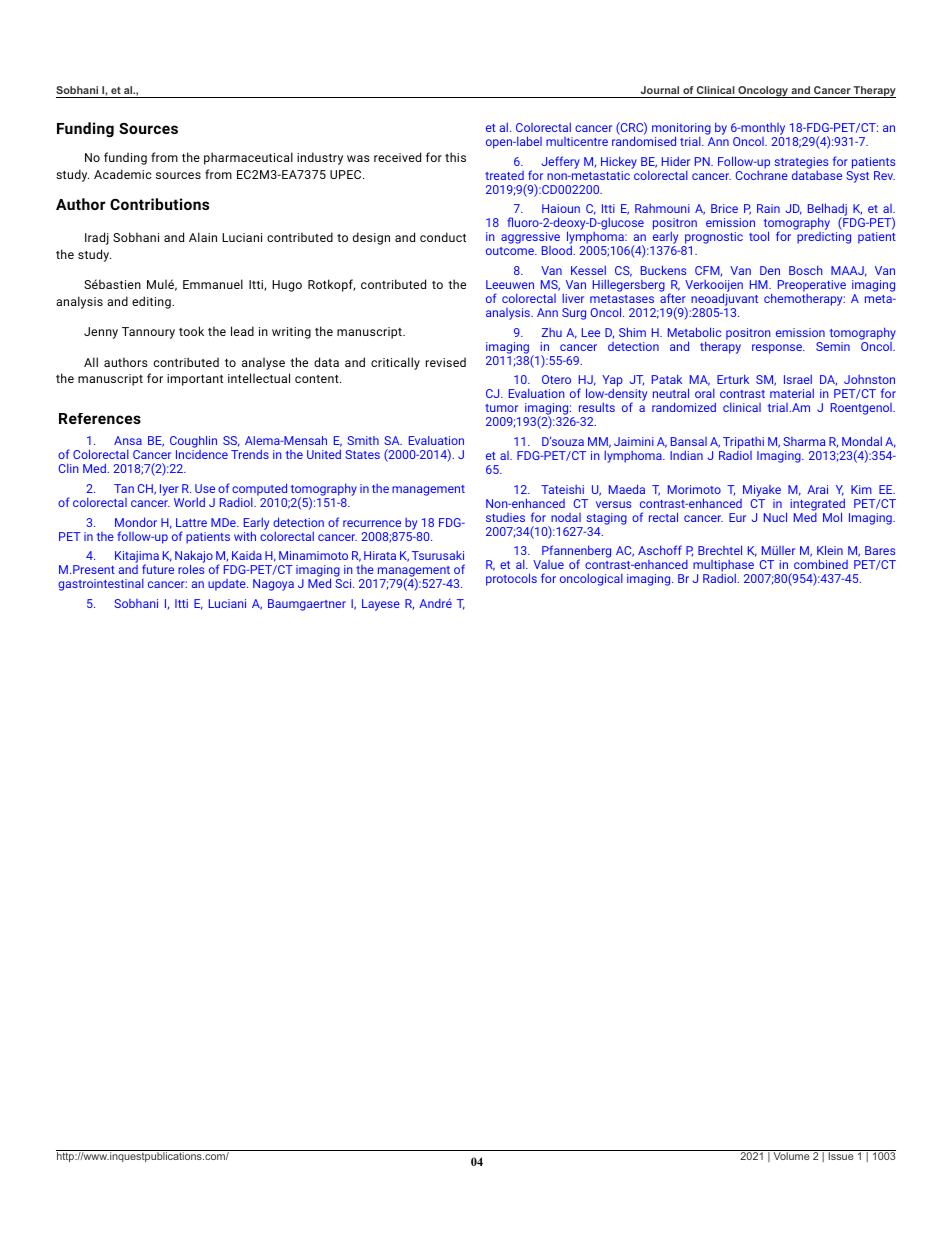 Image resolution: width=952 pixels, height=1233 pixels. I want to click on Incidence, so click(202, 454).
